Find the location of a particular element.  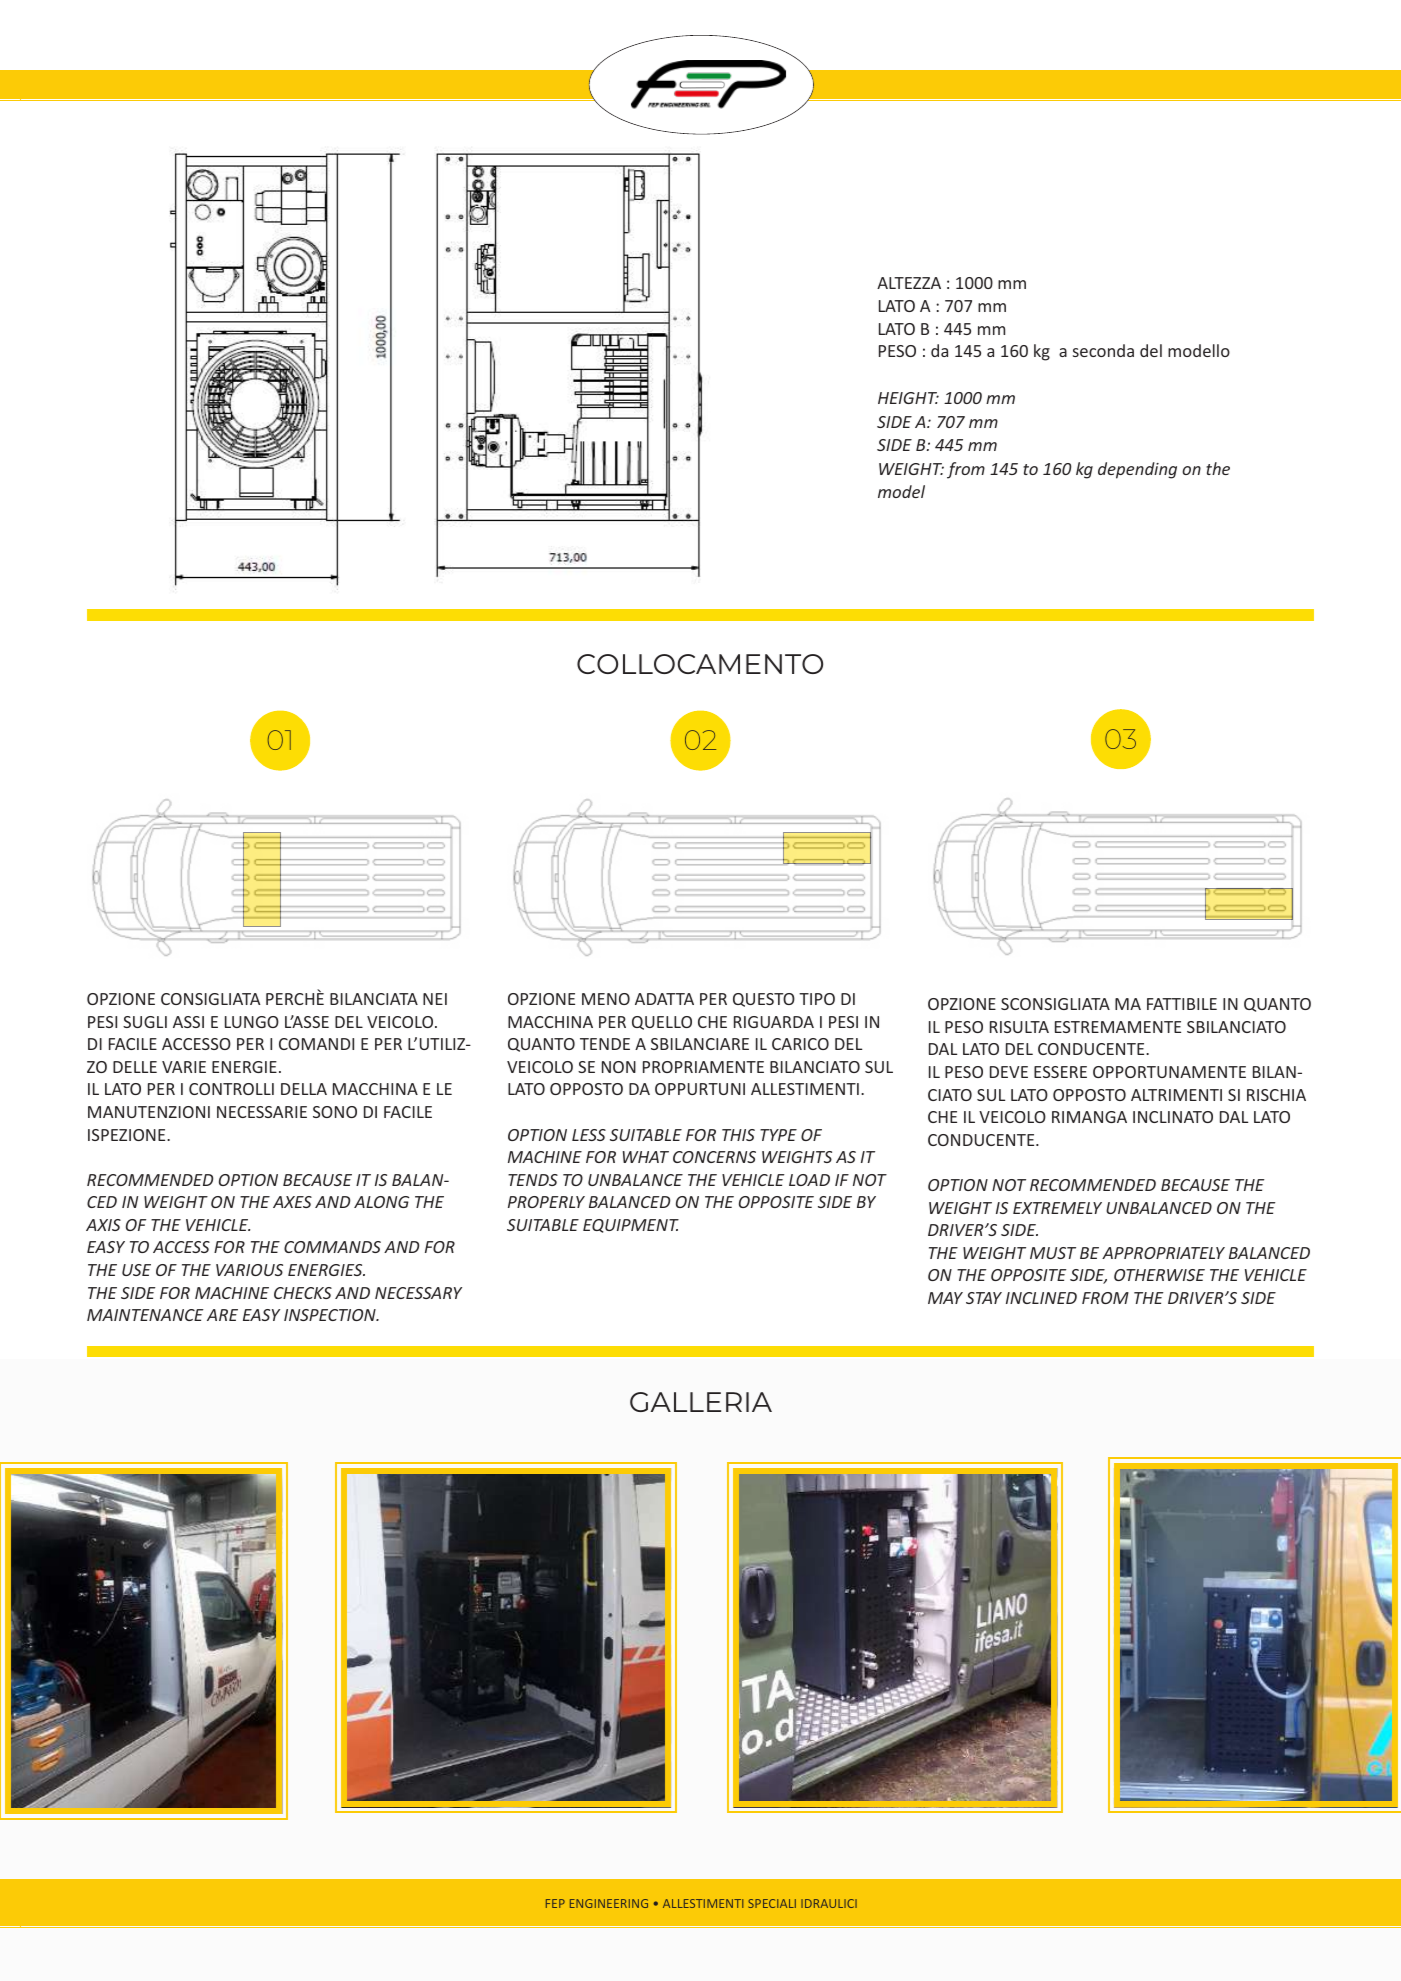

HEIGHT is located at coordinates (908, 398).
